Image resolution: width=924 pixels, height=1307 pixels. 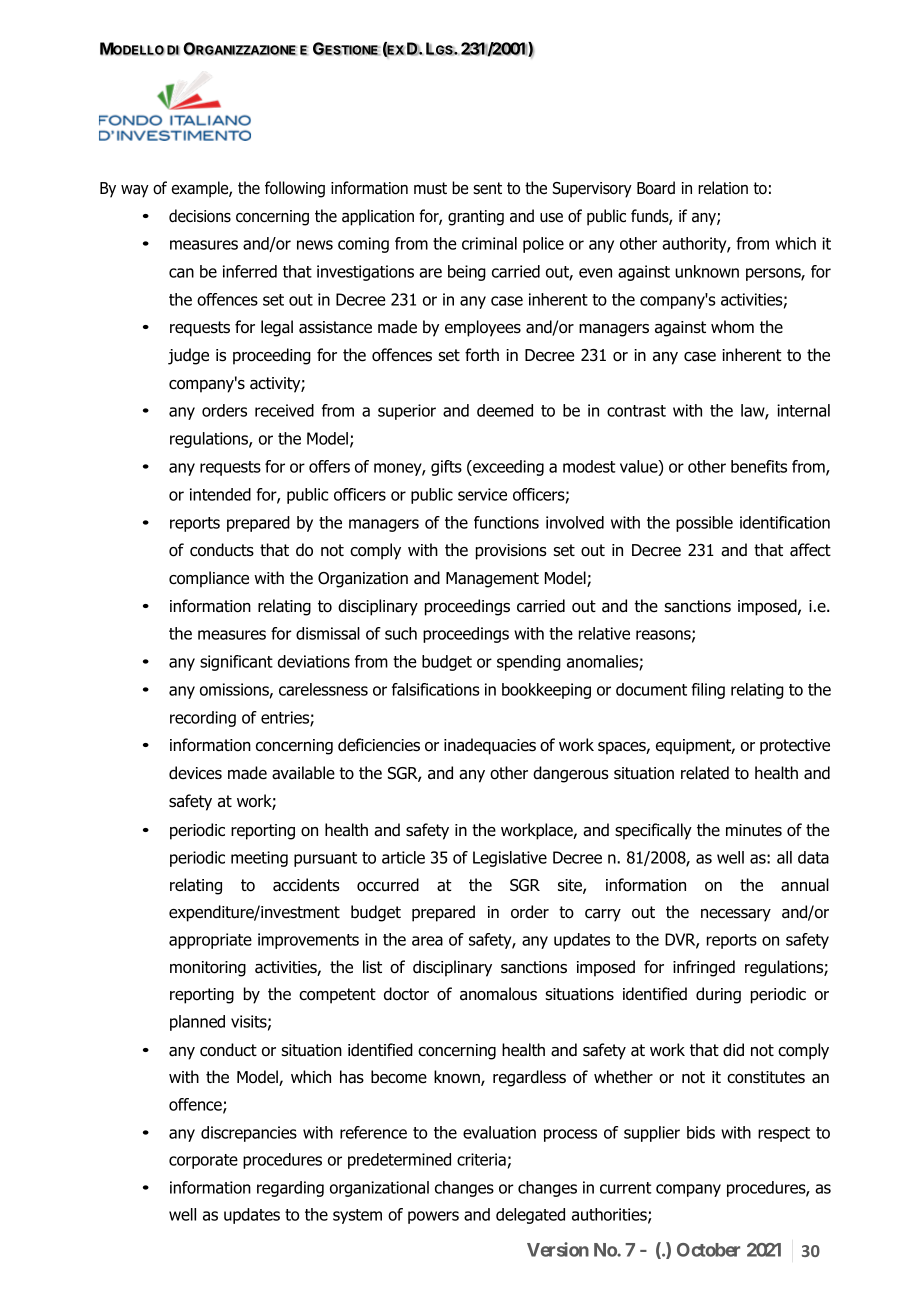 I want to click on inadequacies, so click(x=490, y=746).
